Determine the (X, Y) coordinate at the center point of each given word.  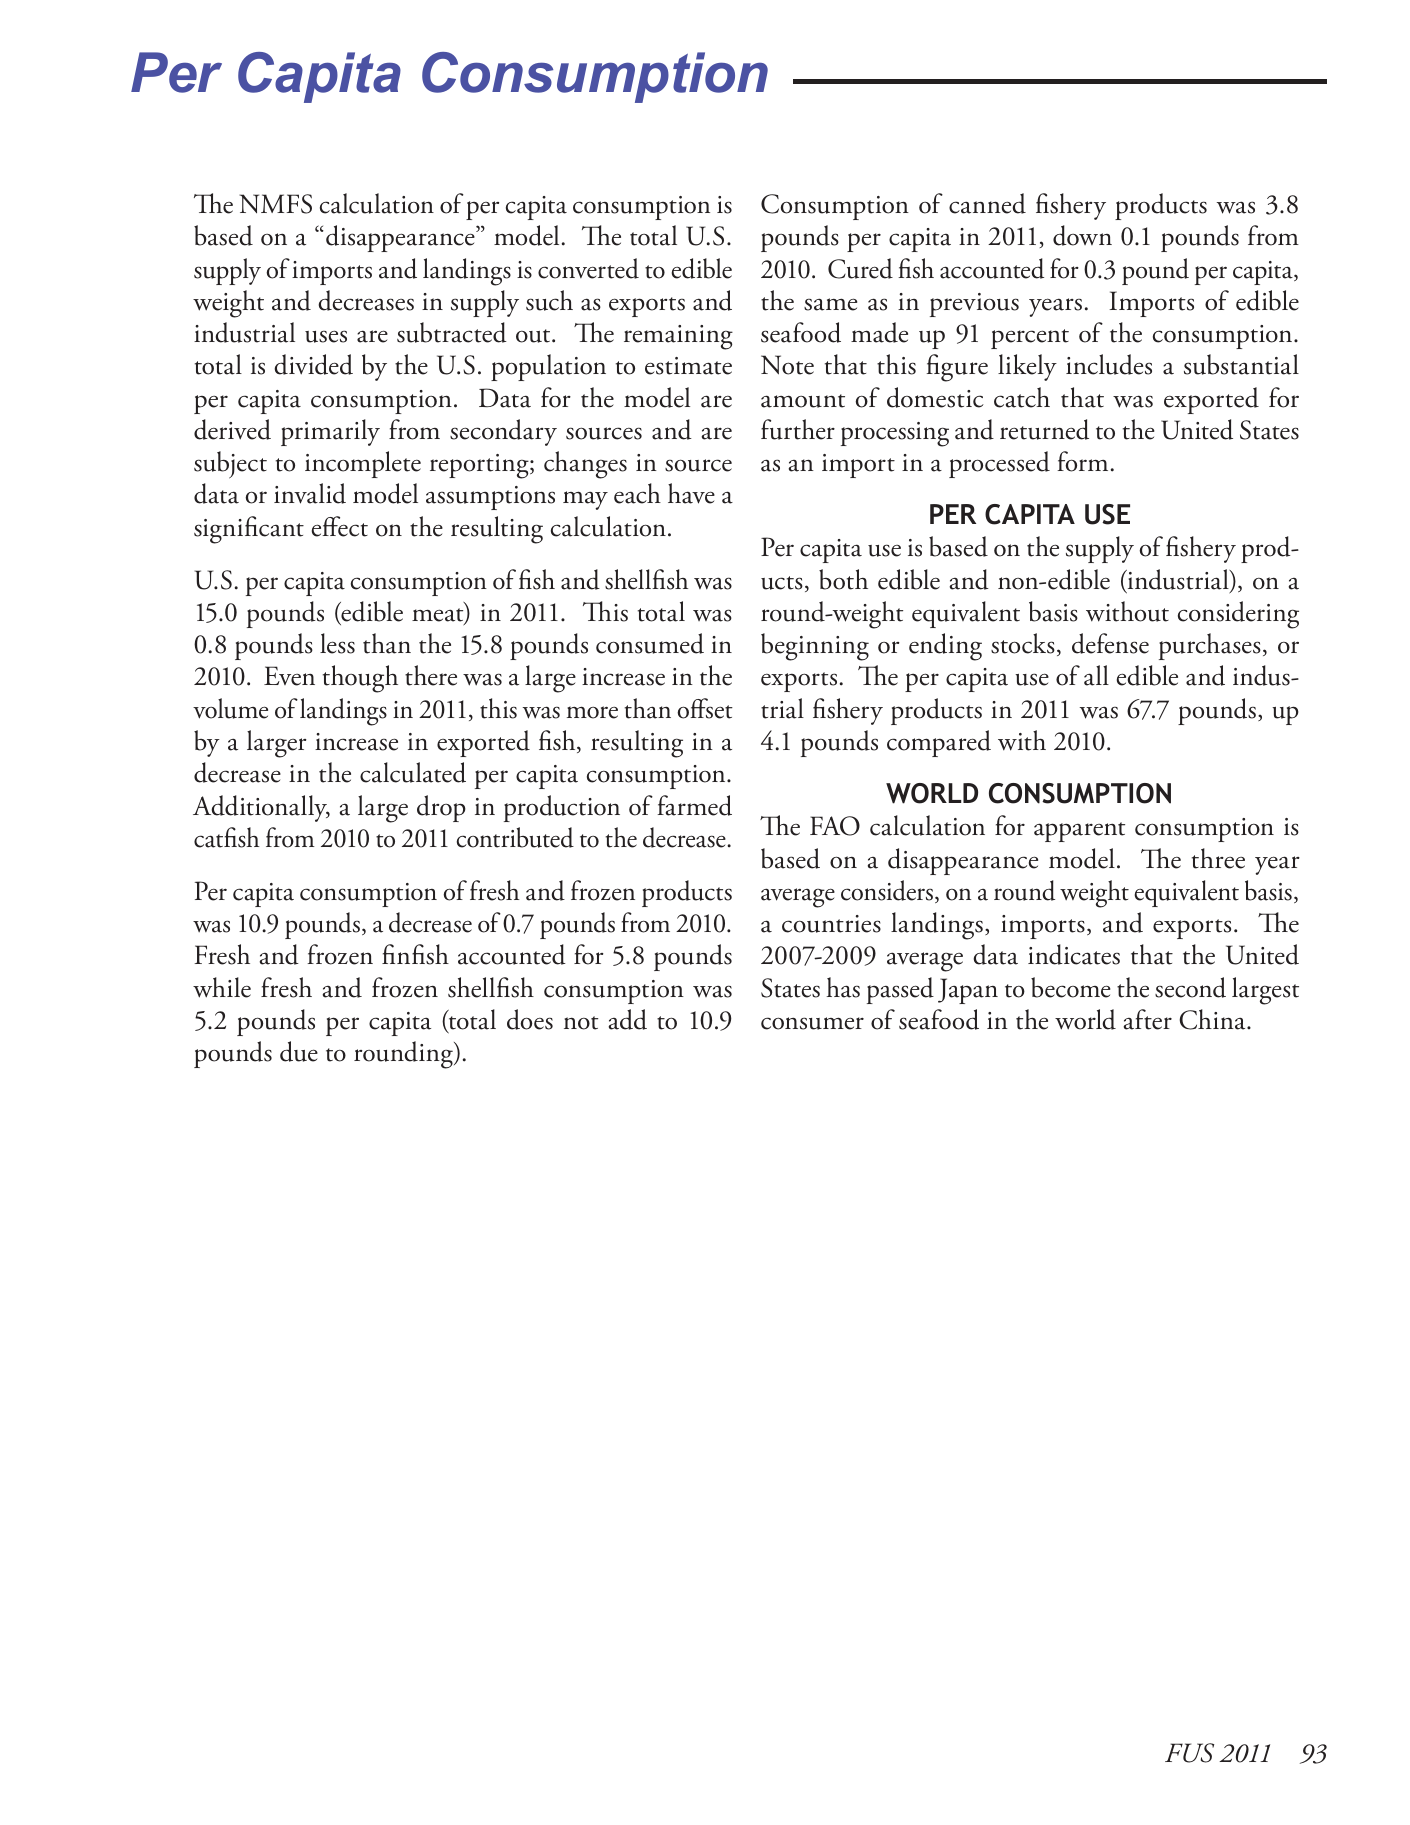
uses (326, 336)
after (1147, 1019)
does (530, 1019)
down (1082, 235)
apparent (1079, 832)
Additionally (261, 808)
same (830, 304)
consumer (812, 1023)
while (222, 987)
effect (340, 526)
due (299, 1051)
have (691, 493)
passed (900, 990)
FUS (1189, 1753)
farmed (694, 805)
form (1082, 461)
